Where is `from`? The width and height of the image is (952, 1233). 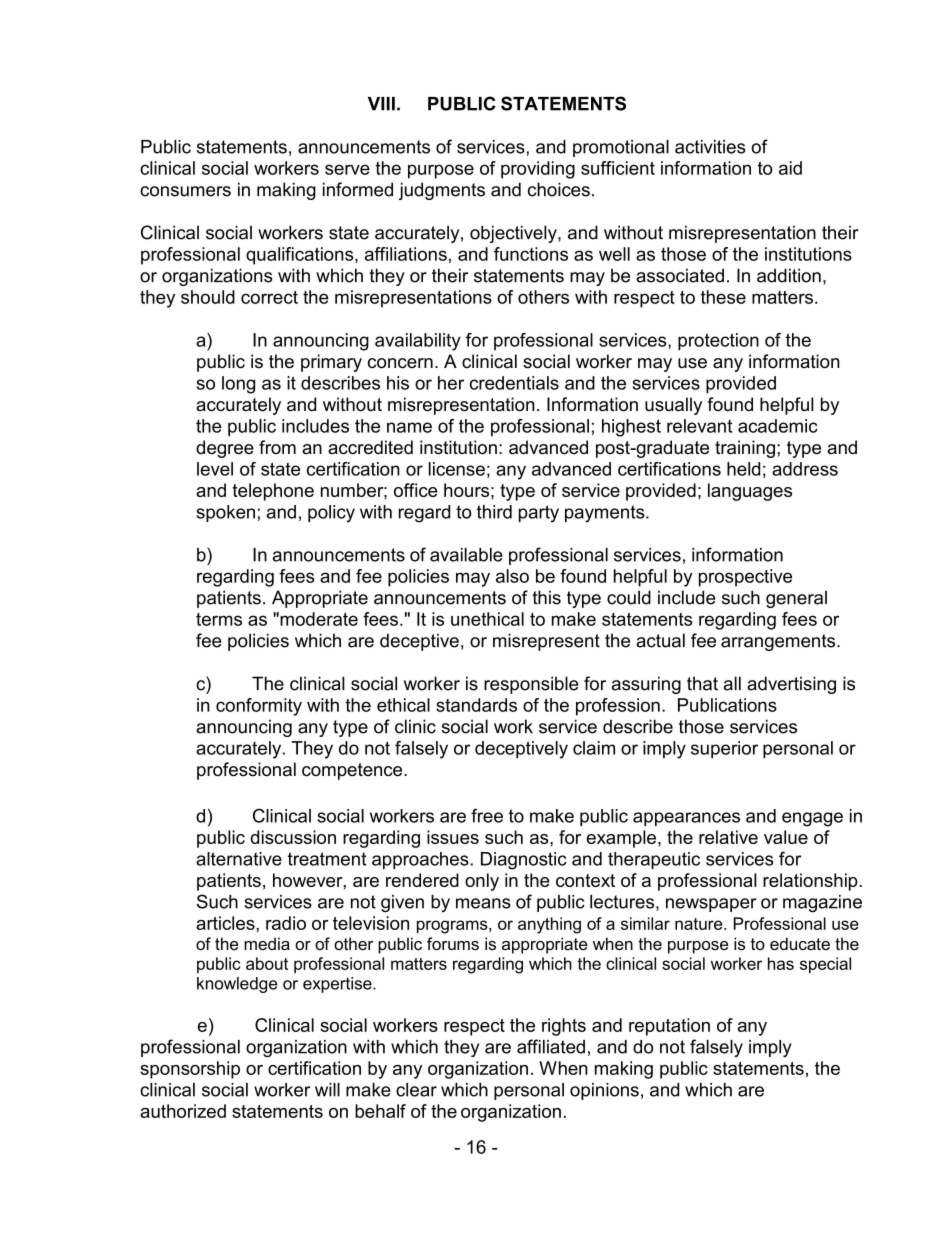
from is located at coordinates (277, 447).
